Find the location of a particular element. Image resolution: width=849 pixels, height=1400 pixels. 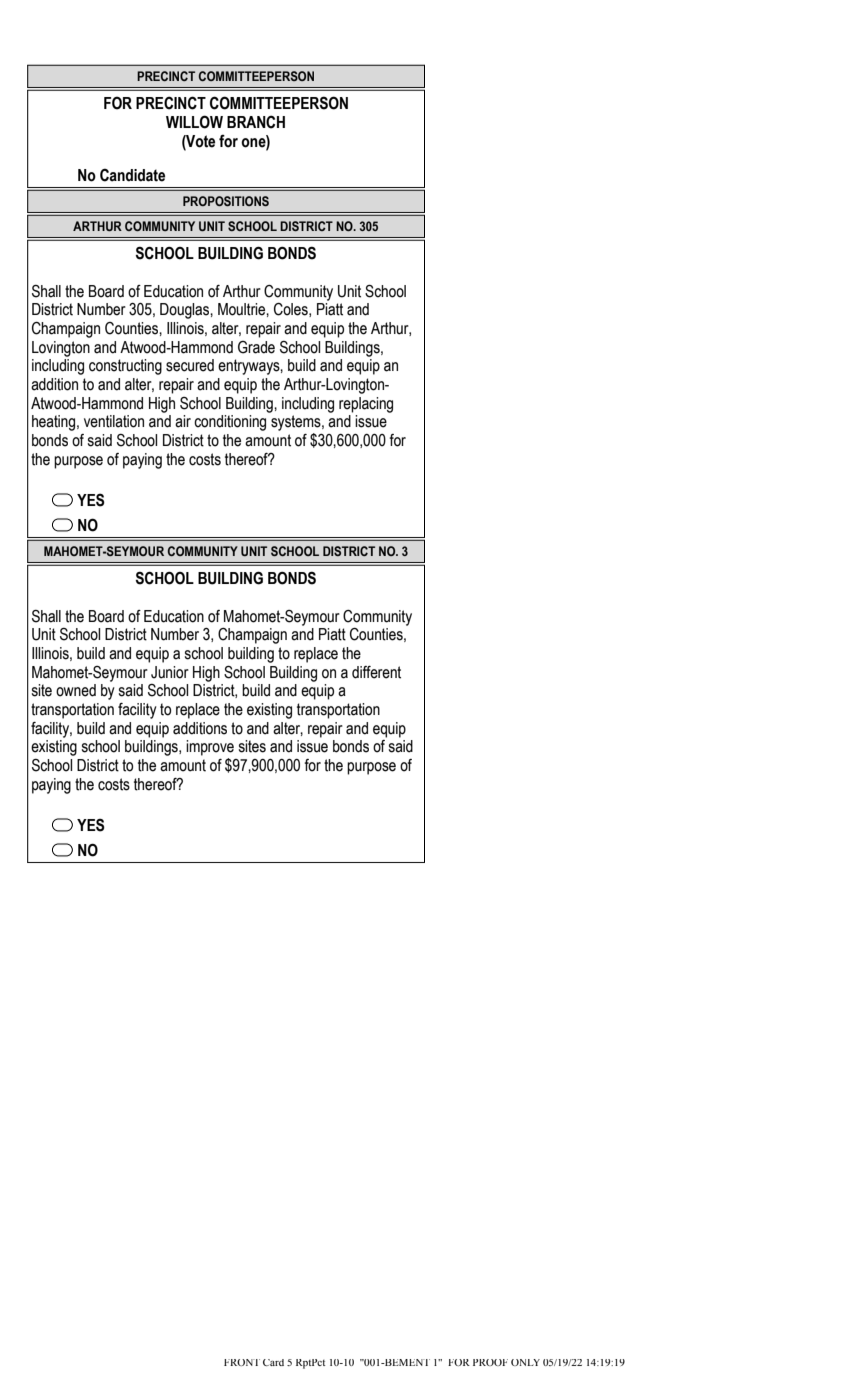

PROOF is located at coordinates (490, 1362).
